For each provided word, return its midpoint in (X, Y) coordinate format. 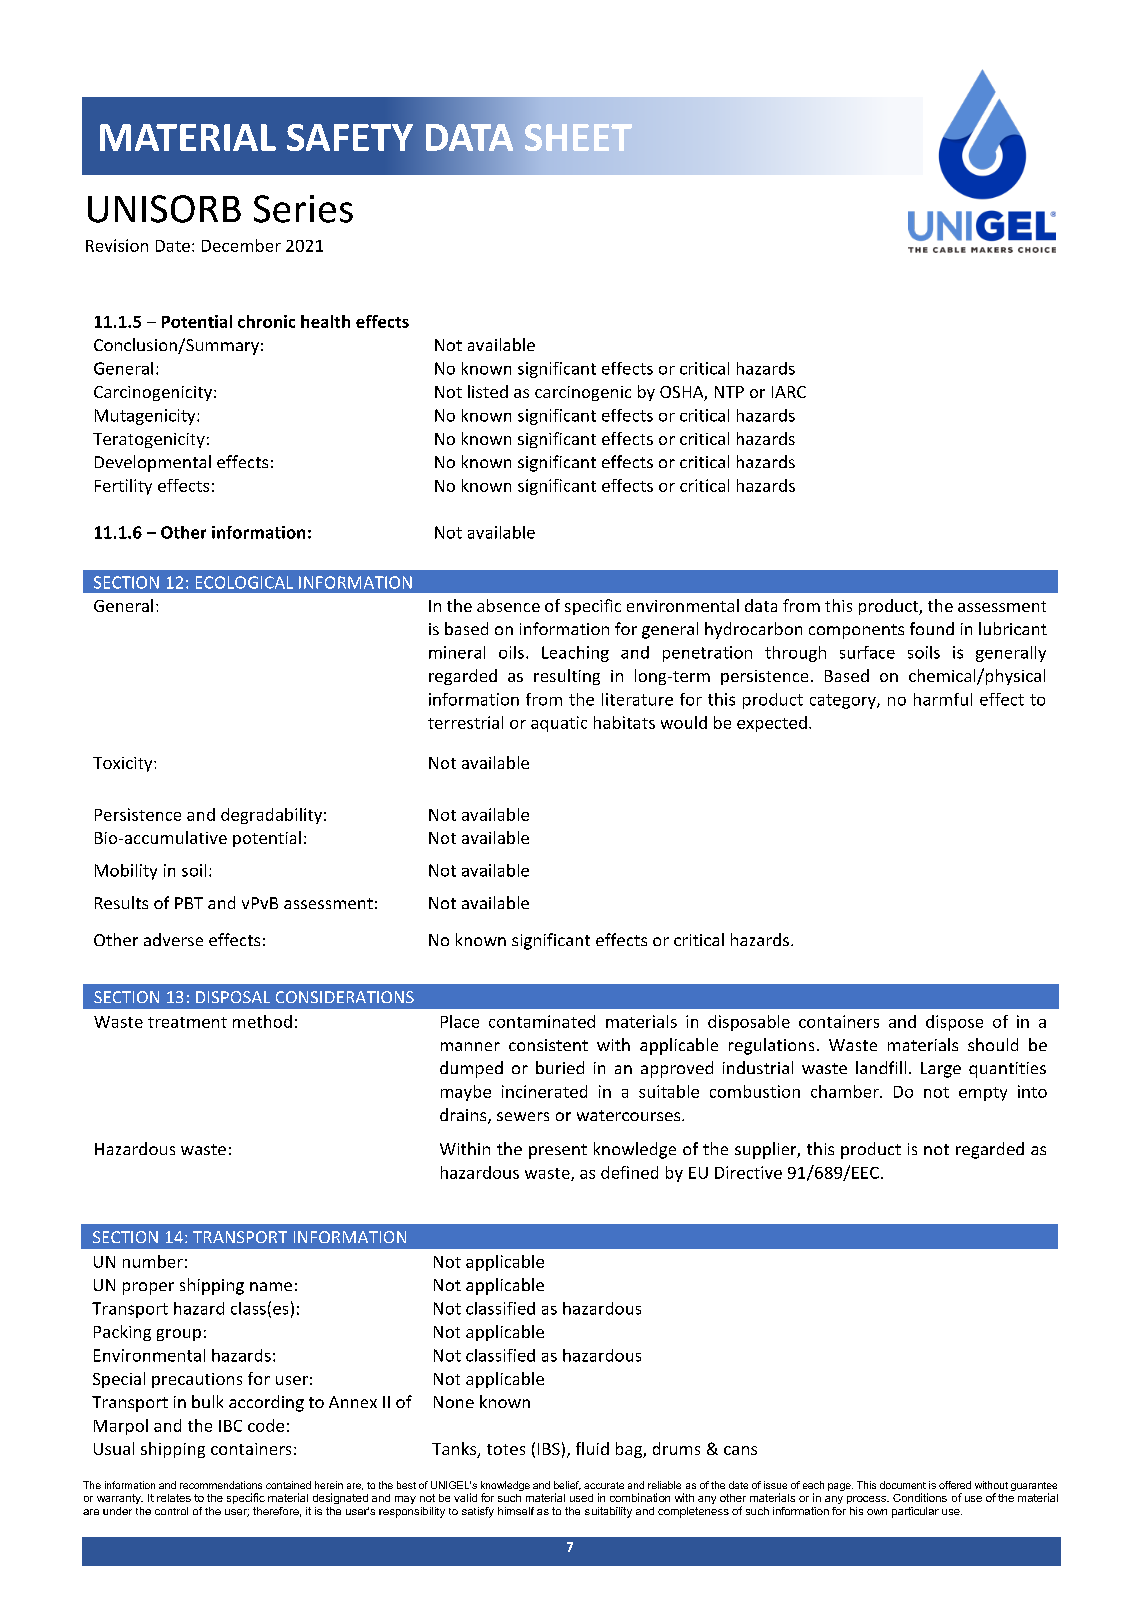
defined (629, 1172)
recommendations (221, 1485)
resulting (567, 677)
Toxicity (124, 764)
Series (303, 209)
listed (488, 391)
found (932, 628)
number (153, 1261)
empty (983, 1094)
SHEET (578, 137)
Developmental (153, 463)
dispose (954, 1023)
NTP (729, 392)
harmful (943, 699)
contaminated (542, 1021)
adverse (173, 939)
